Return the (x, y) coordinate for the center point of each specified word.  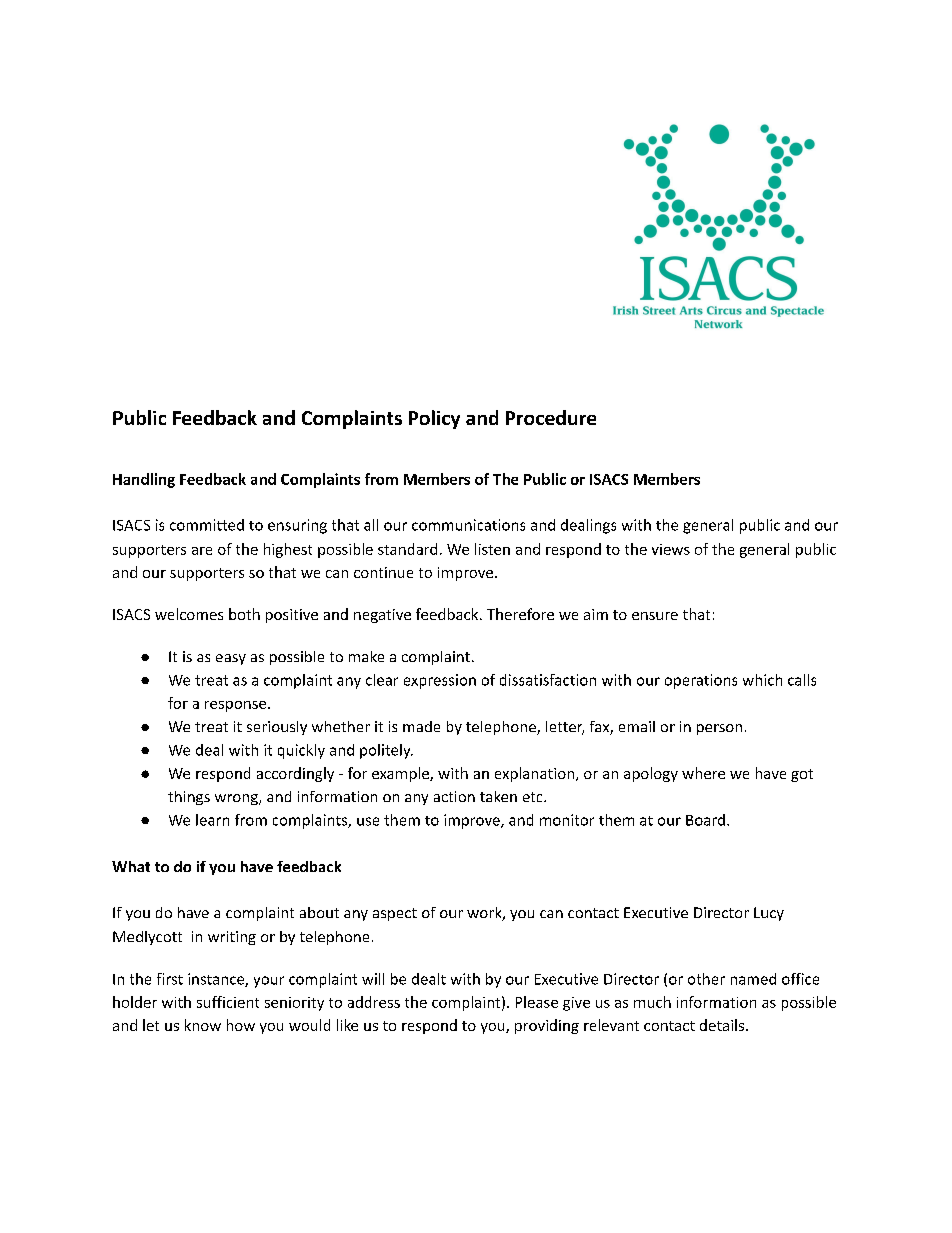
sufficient (228, 1002)
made (421, 726)
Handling (144, 480)
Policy (434, 419)
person (719, 729)
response (237, 706)
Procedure (551, 417)
